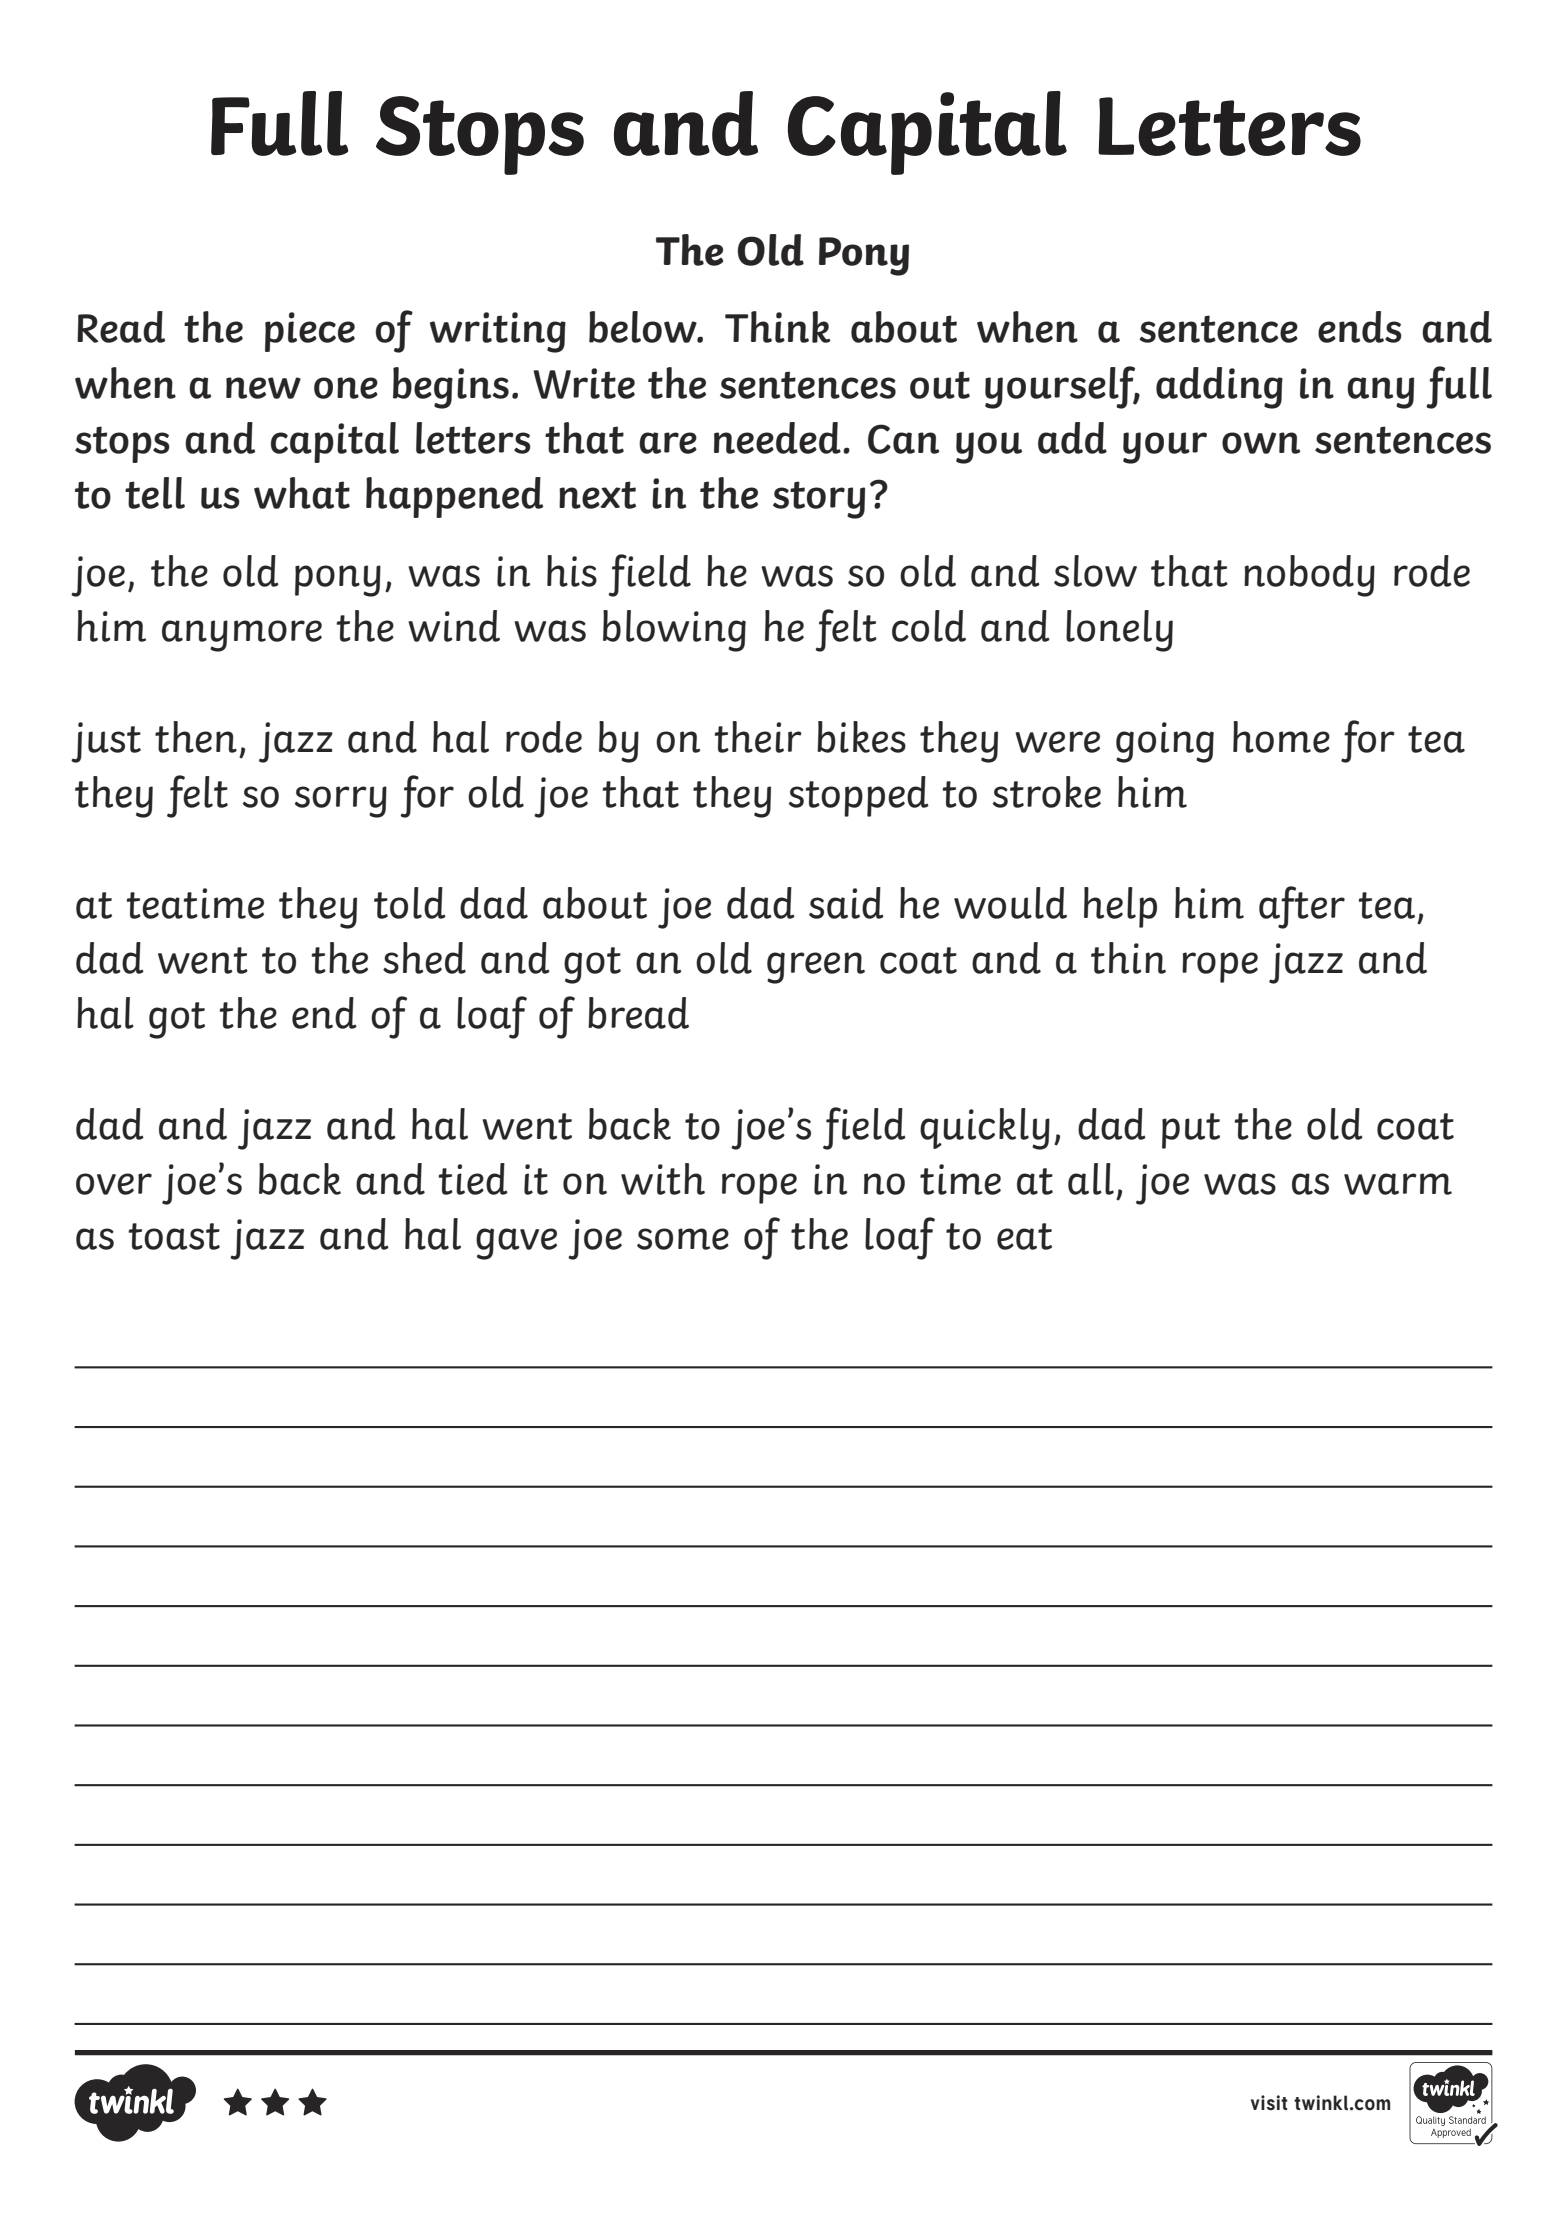 The image size is (1567, 2216). What do you see at coordinates (1269, 2103) in the image?
I see `visit` at bounding box center [1269, 2103].
